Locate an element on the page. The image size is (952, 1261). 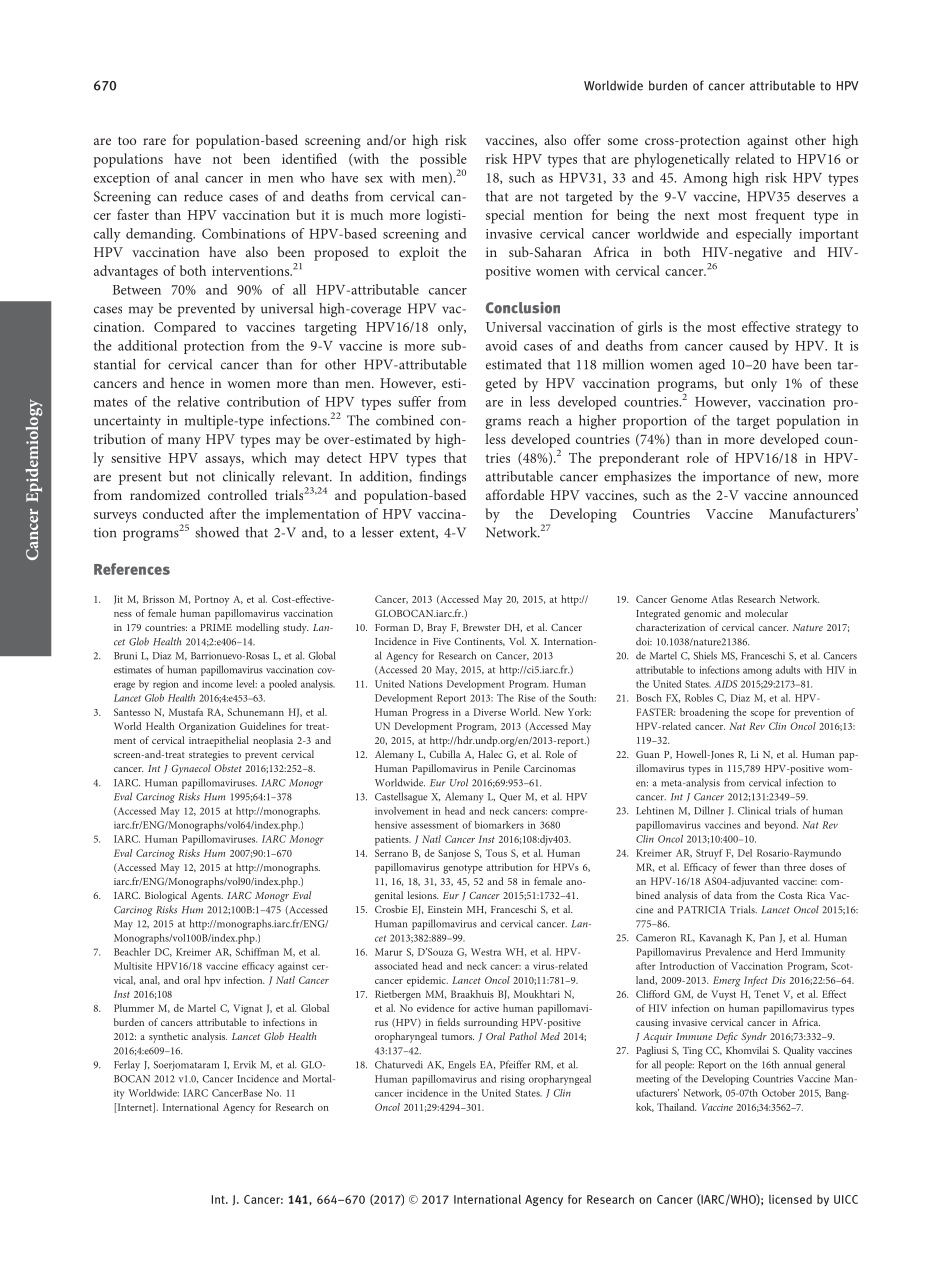
Pan is located at coordinates (767, 938).
